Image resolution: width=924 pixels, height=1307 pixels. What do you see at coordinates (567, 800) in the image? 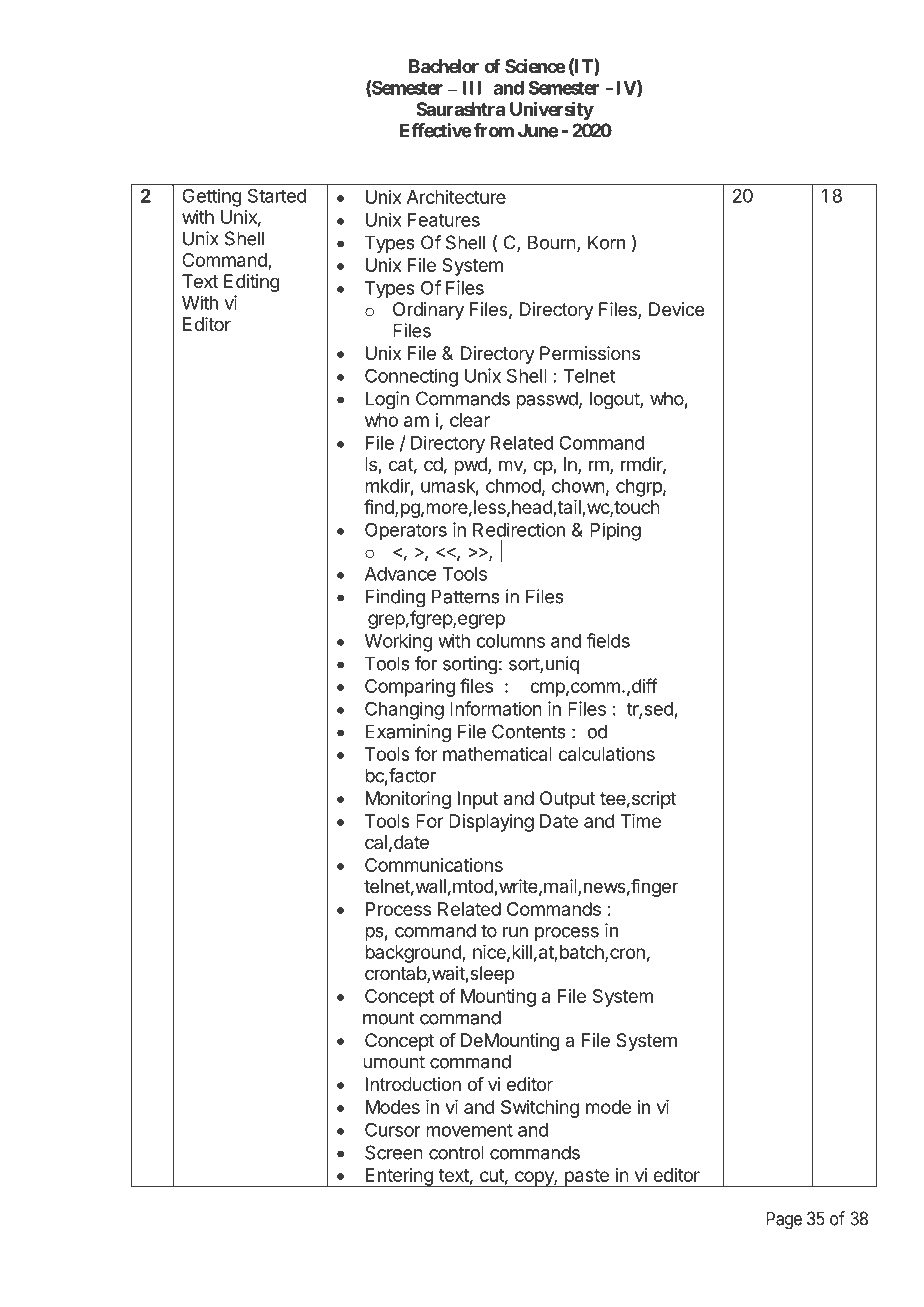
I see `Output` at bounding box center [567, 800].
